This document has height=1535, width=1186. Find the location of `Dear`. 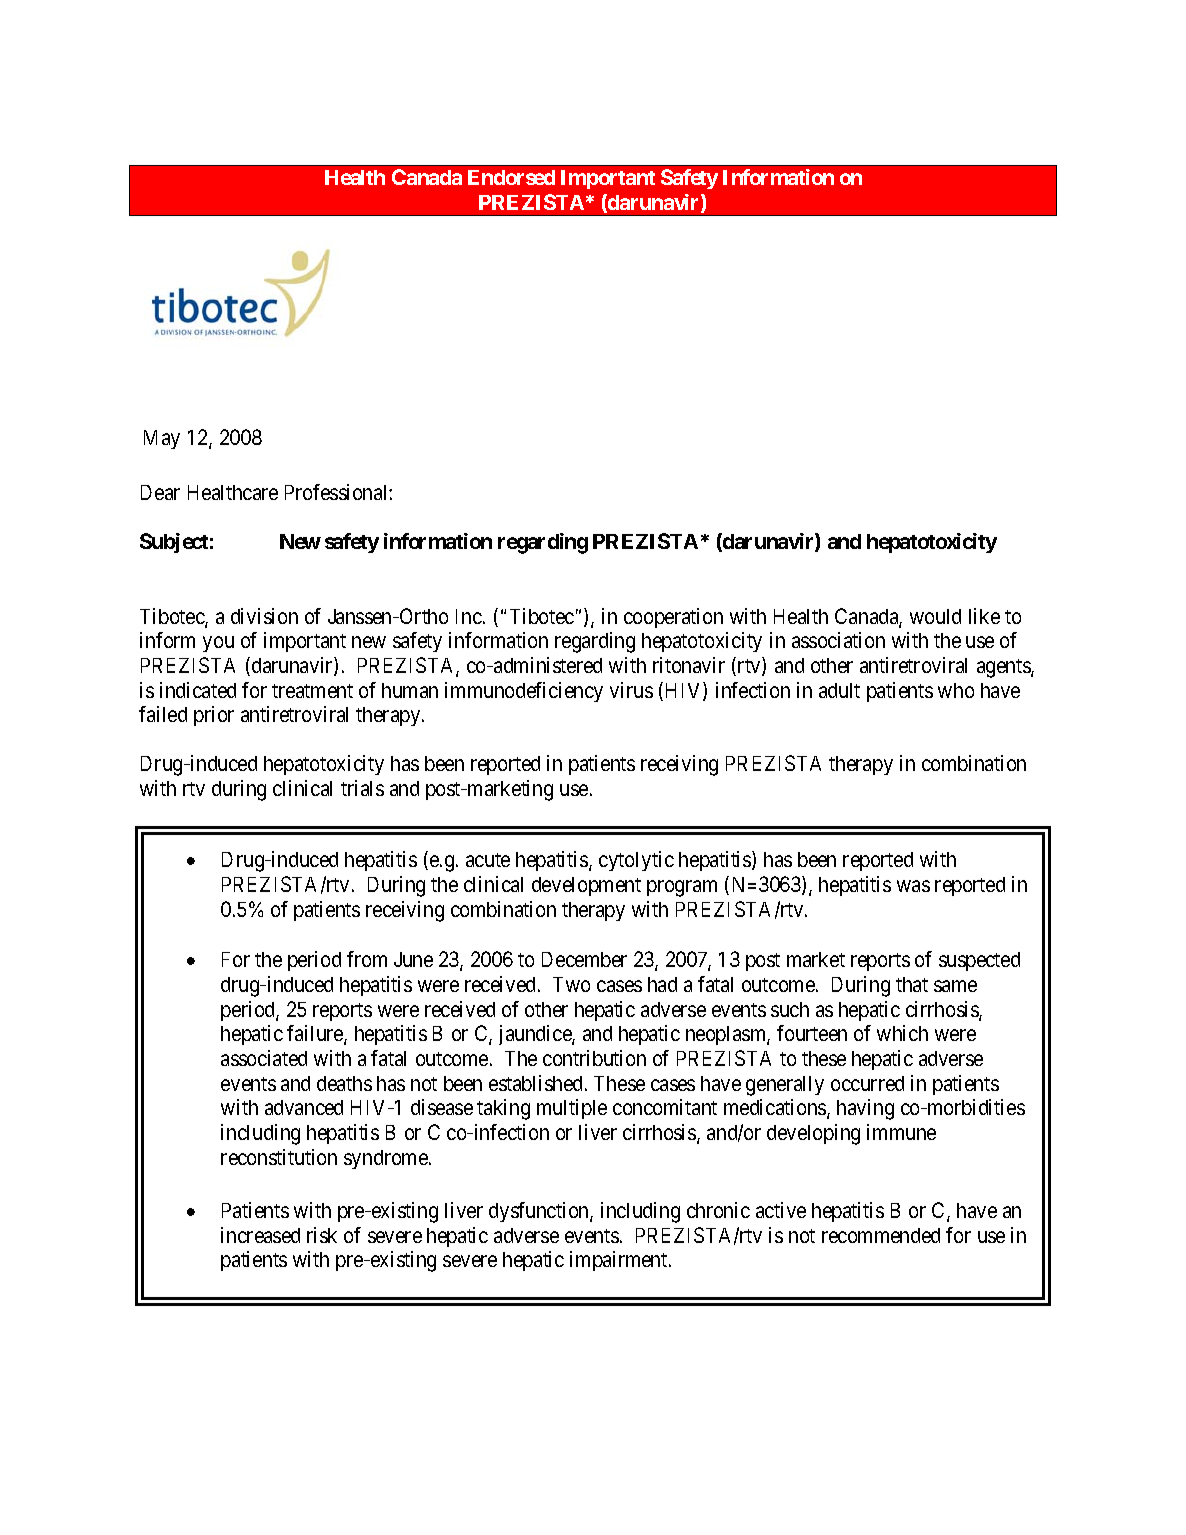

Dear is located at coordinates (160, 492).
